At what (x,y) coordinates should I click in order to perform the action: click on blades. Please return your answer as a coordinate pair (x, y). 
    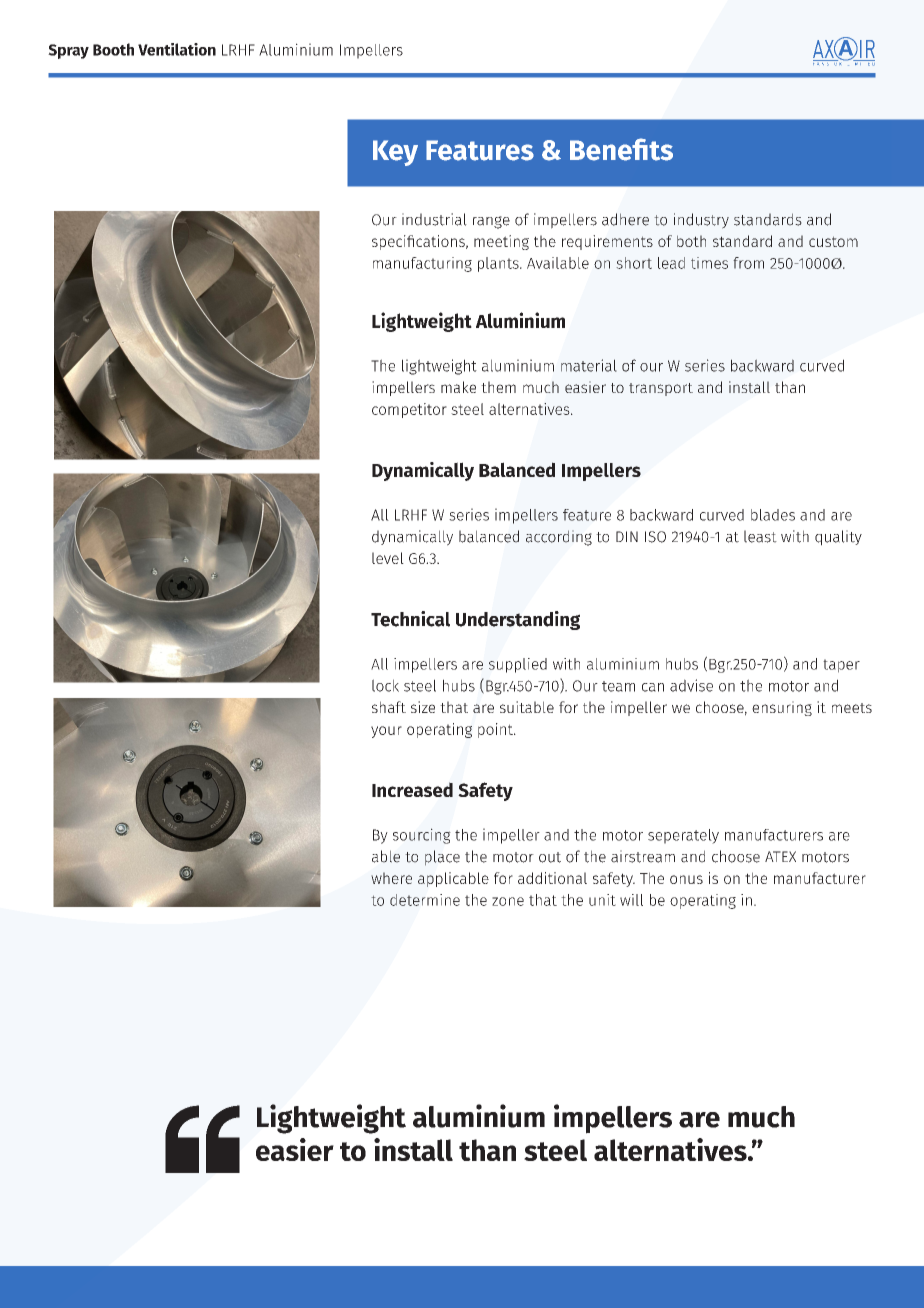
    Looking at the image, I should click on (773, 515).
